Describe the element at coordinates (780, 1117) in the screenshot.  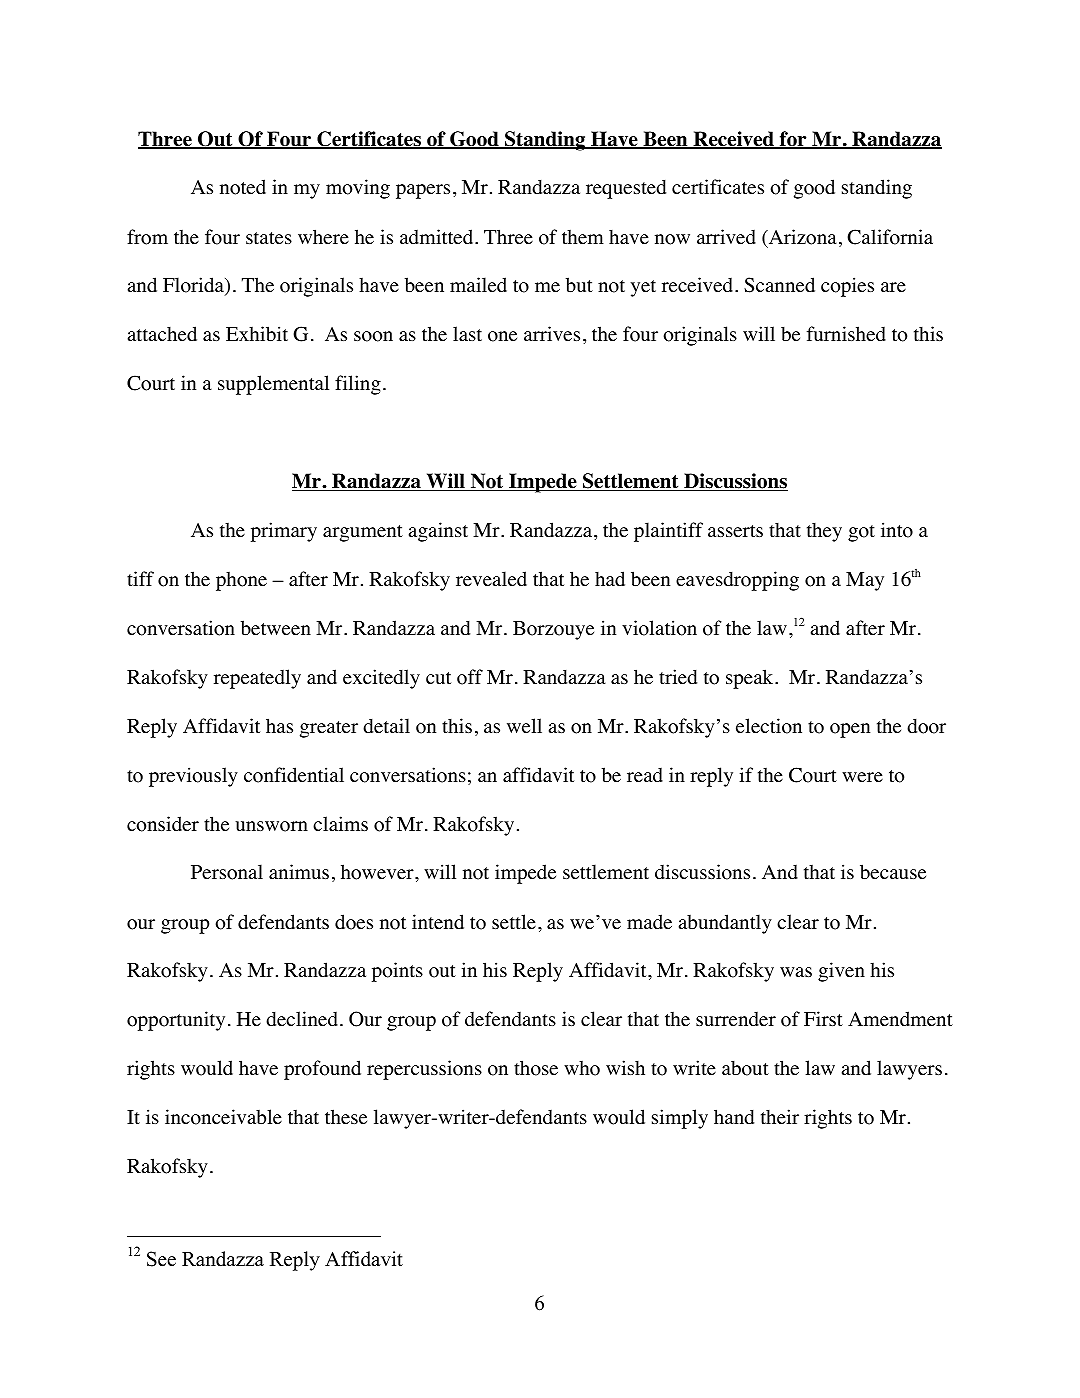
I see `their` at that location.
